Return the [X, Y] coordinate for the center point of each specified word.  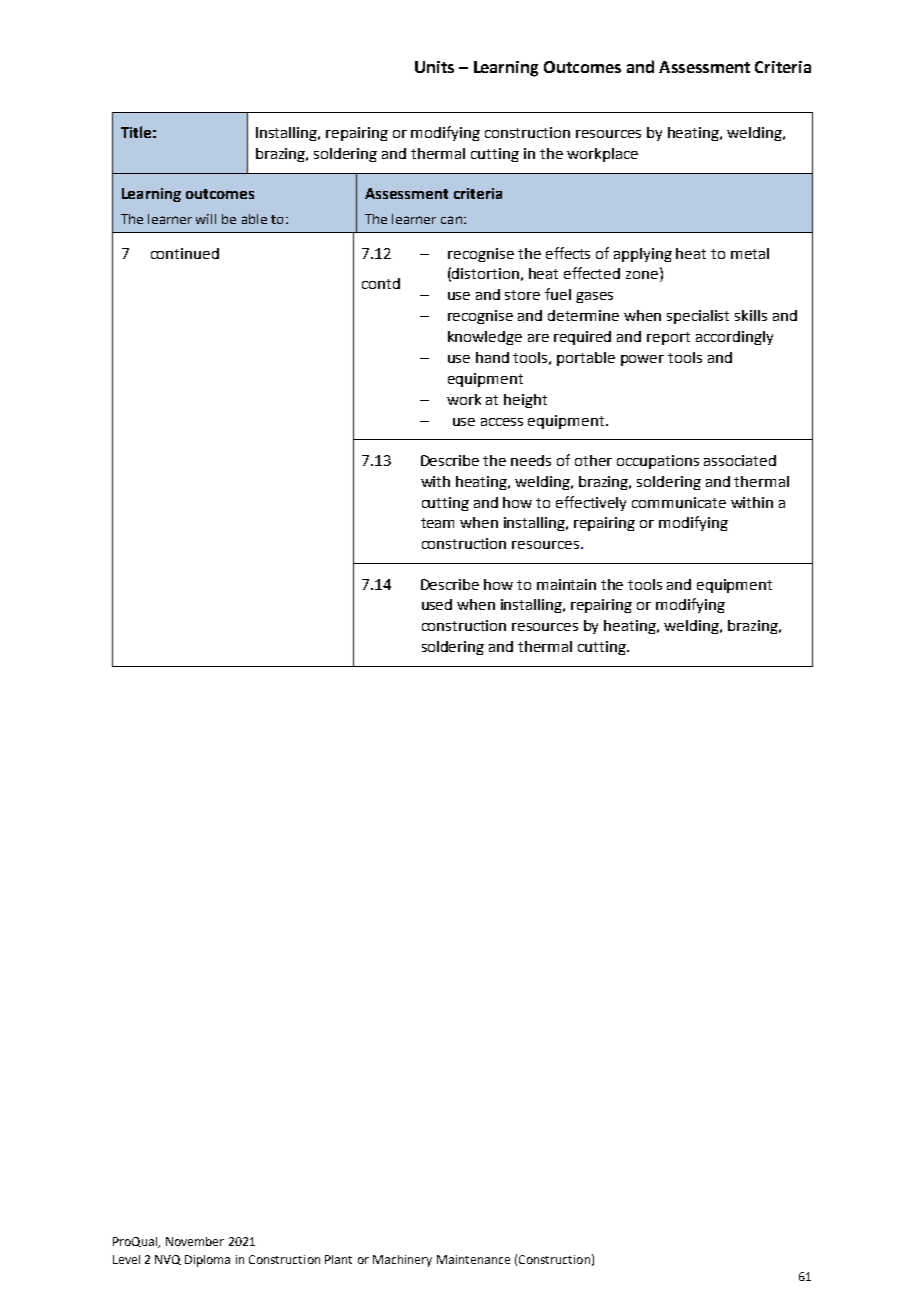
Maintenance [473, 1259]
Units [434, 67]
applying [643, 255]
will [206, 219]
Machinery [402, 1261]
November [195, 1241]
